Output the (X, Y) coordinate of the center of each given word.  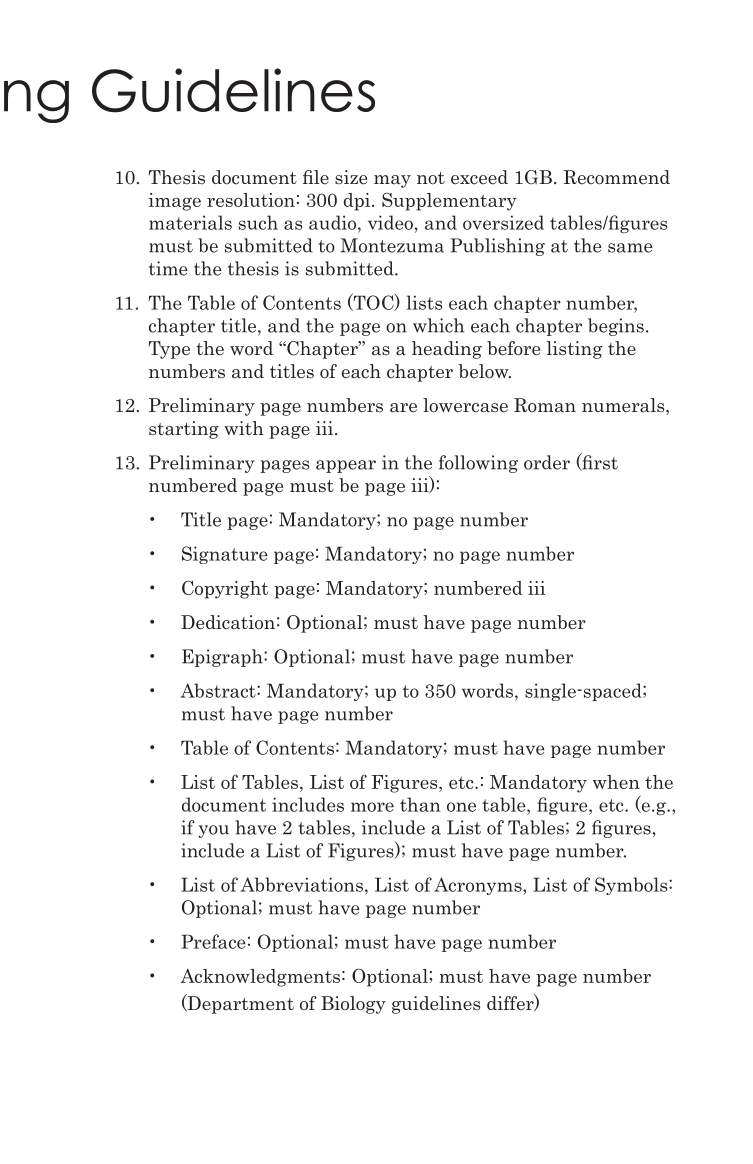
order (547, 462)
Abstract (219, 690)
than (420, 804)
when (616, 782)
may (392, 181)
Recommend (617, 177)
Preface (213, 941)
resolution (251, 200)
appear (346, 466)
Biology (353, 1005)
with (244, 428)
